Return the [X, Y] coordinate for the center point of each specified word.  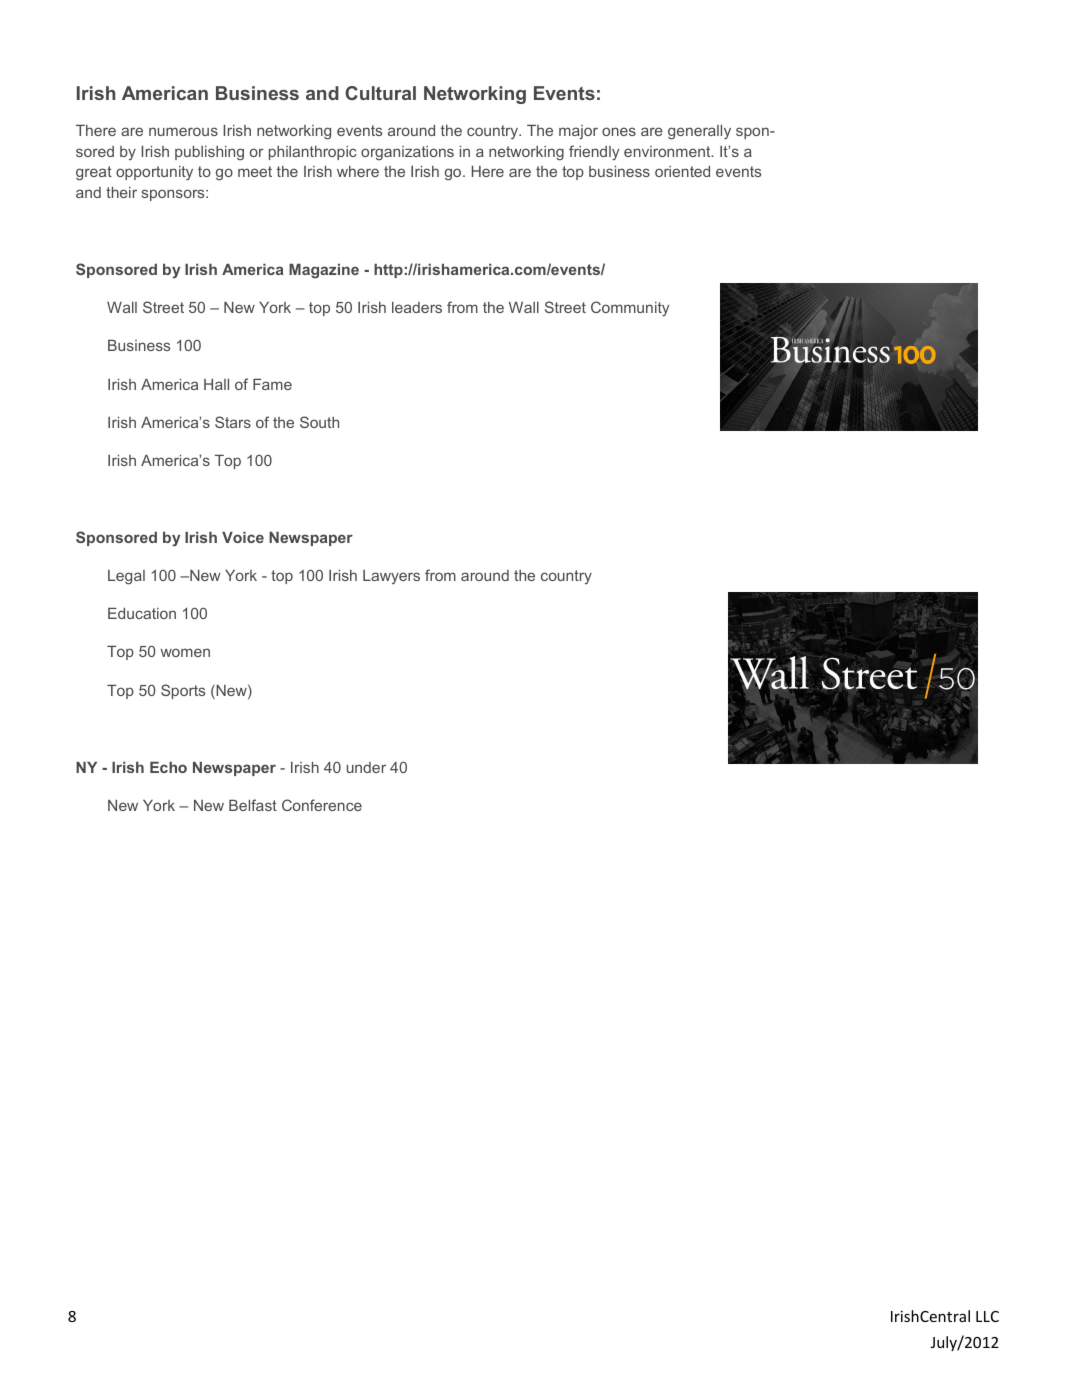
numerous [183, 131]
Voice [243, 537]
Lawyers [391, 577]
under [366, 767]
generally [699, 132]
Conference [322, 805]
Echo [168, 767]
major [578, 132]
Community [630, 309]
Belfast [253, 805]
